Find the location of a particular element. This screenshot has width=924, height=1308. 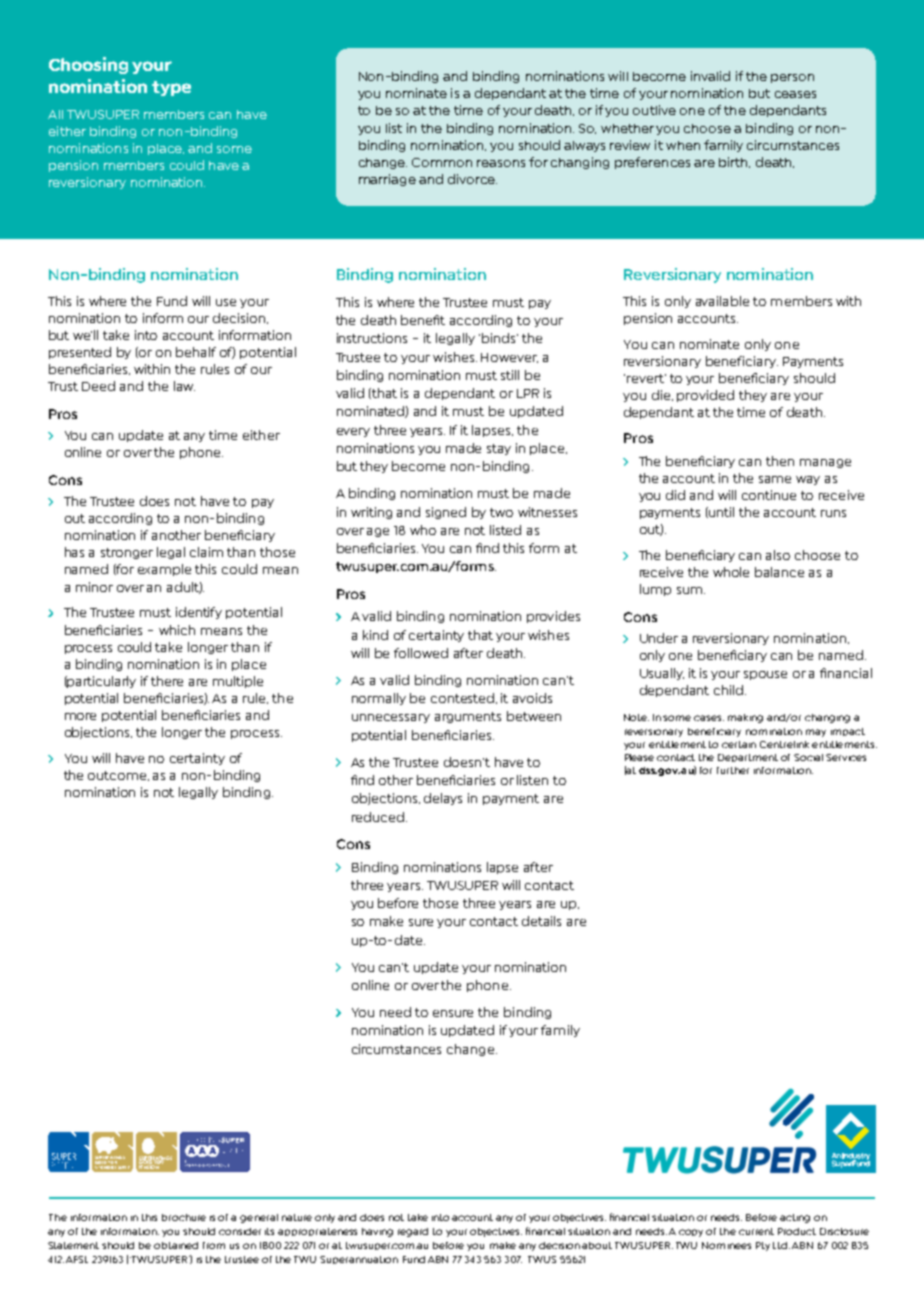

obtained is located at coordinates (176, 1245).
